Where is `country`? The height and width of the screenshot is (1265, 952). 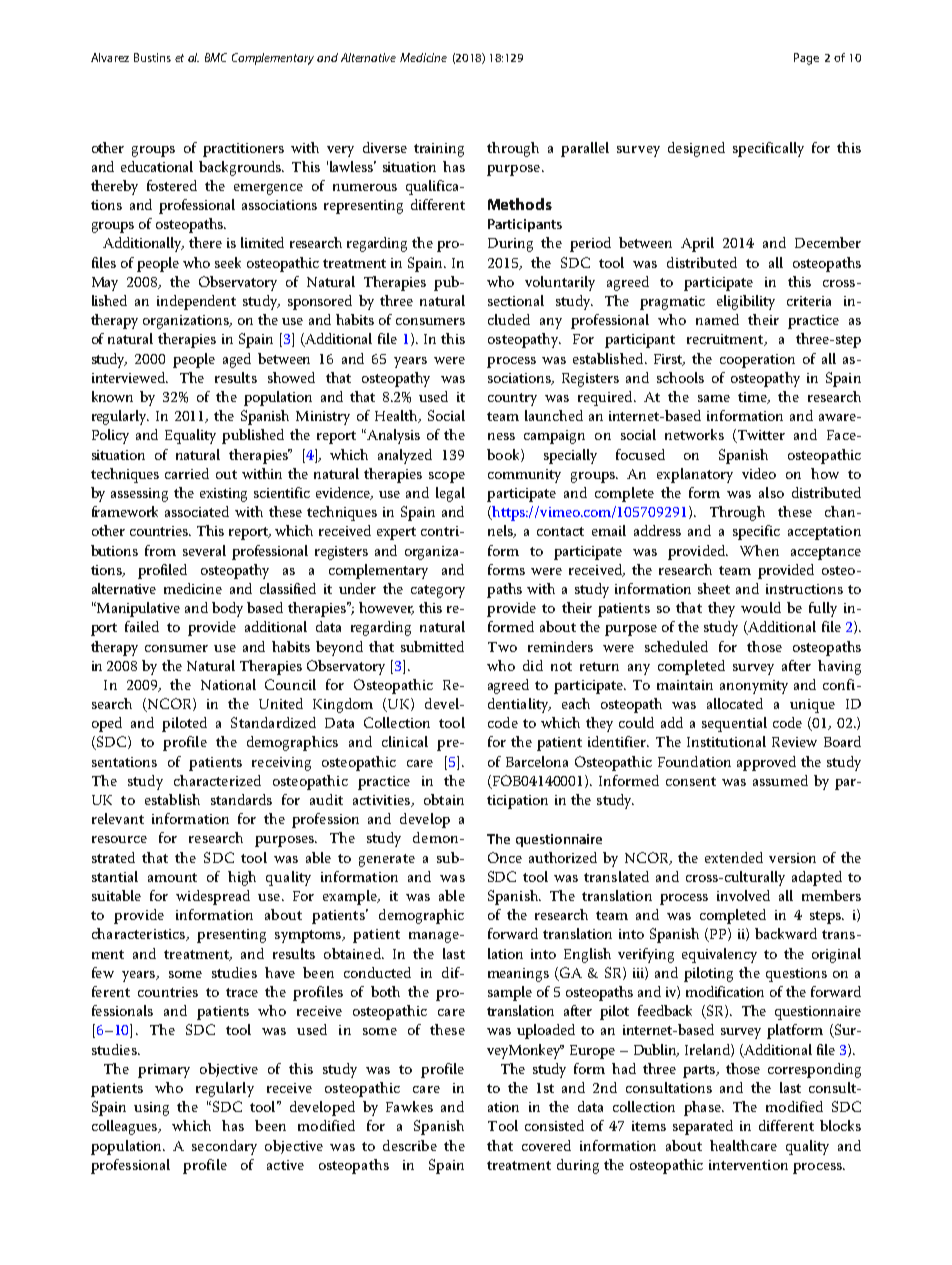
country is located at coordinates (512, 399).
